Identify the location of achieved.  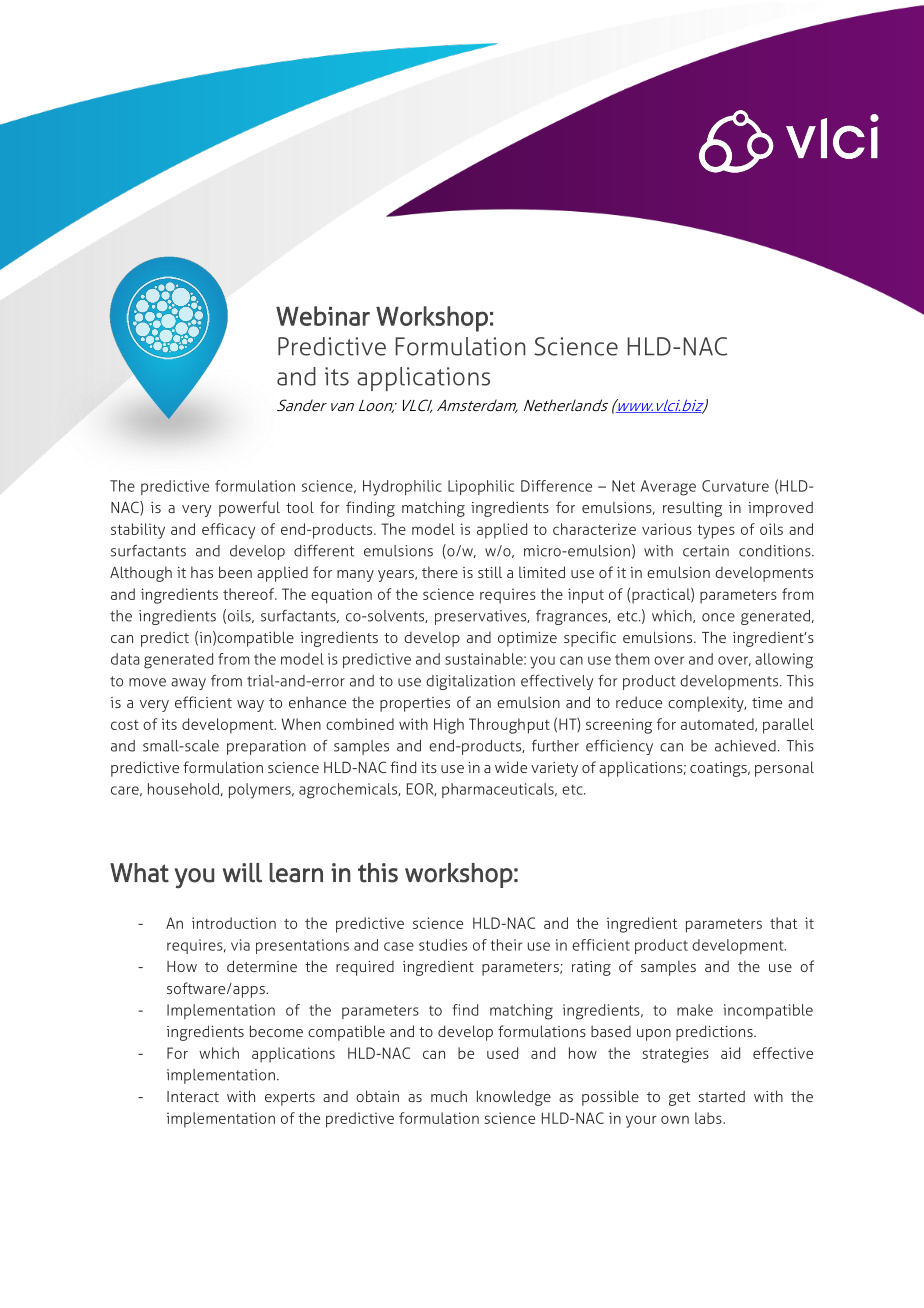
(745, 746).
